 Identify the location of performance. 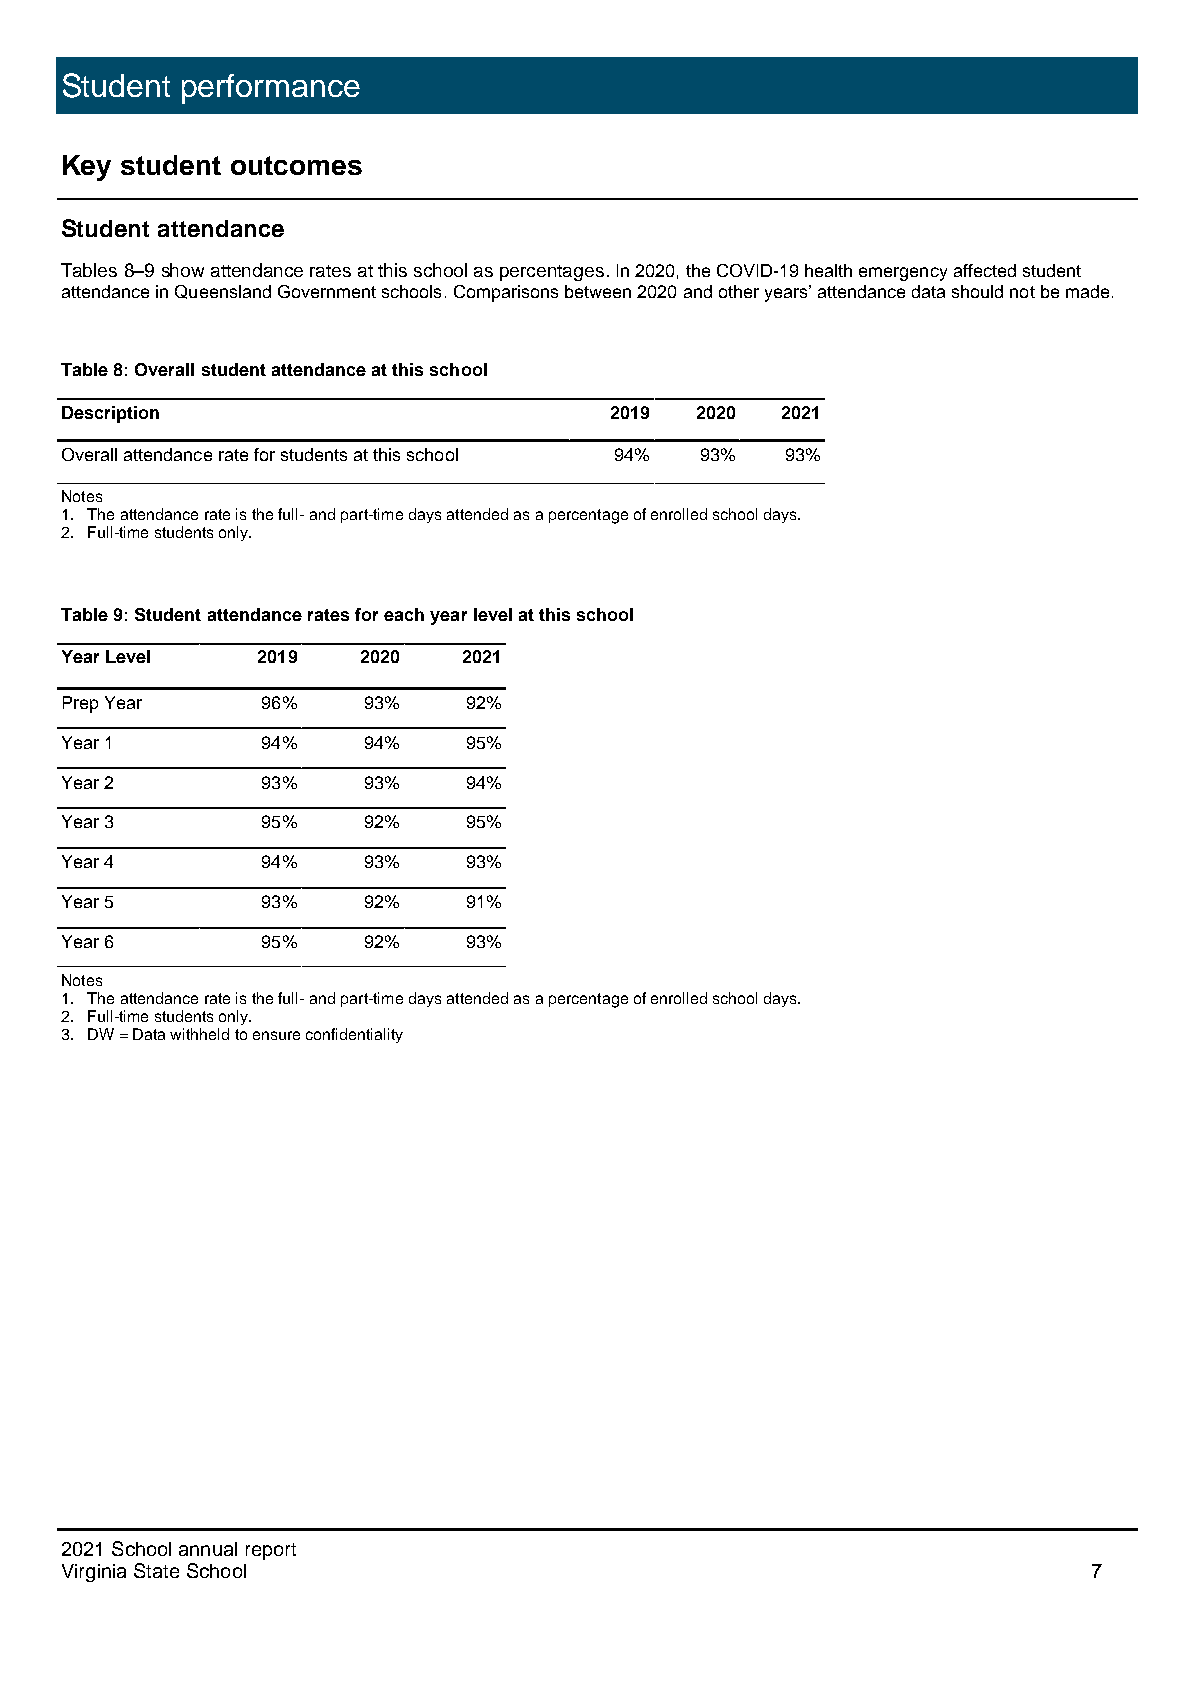
(271, 89).
